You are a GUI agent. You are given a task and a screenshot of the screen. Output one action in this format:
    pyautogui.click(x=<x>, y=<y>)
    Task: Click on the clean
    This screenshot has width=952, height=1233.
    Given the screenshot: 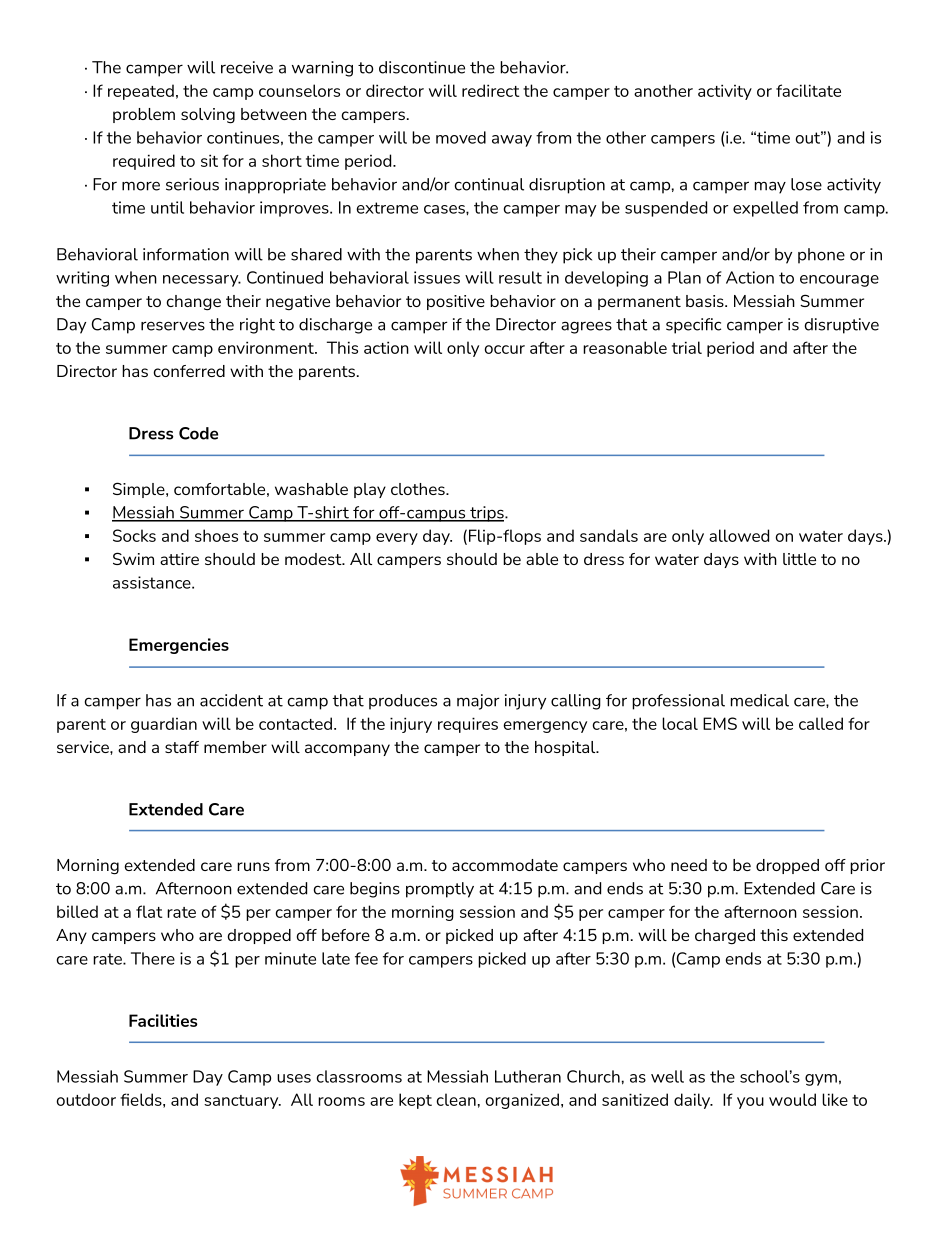 What is the action you would take?
    pyautogui.click(x=456, y=1099)
